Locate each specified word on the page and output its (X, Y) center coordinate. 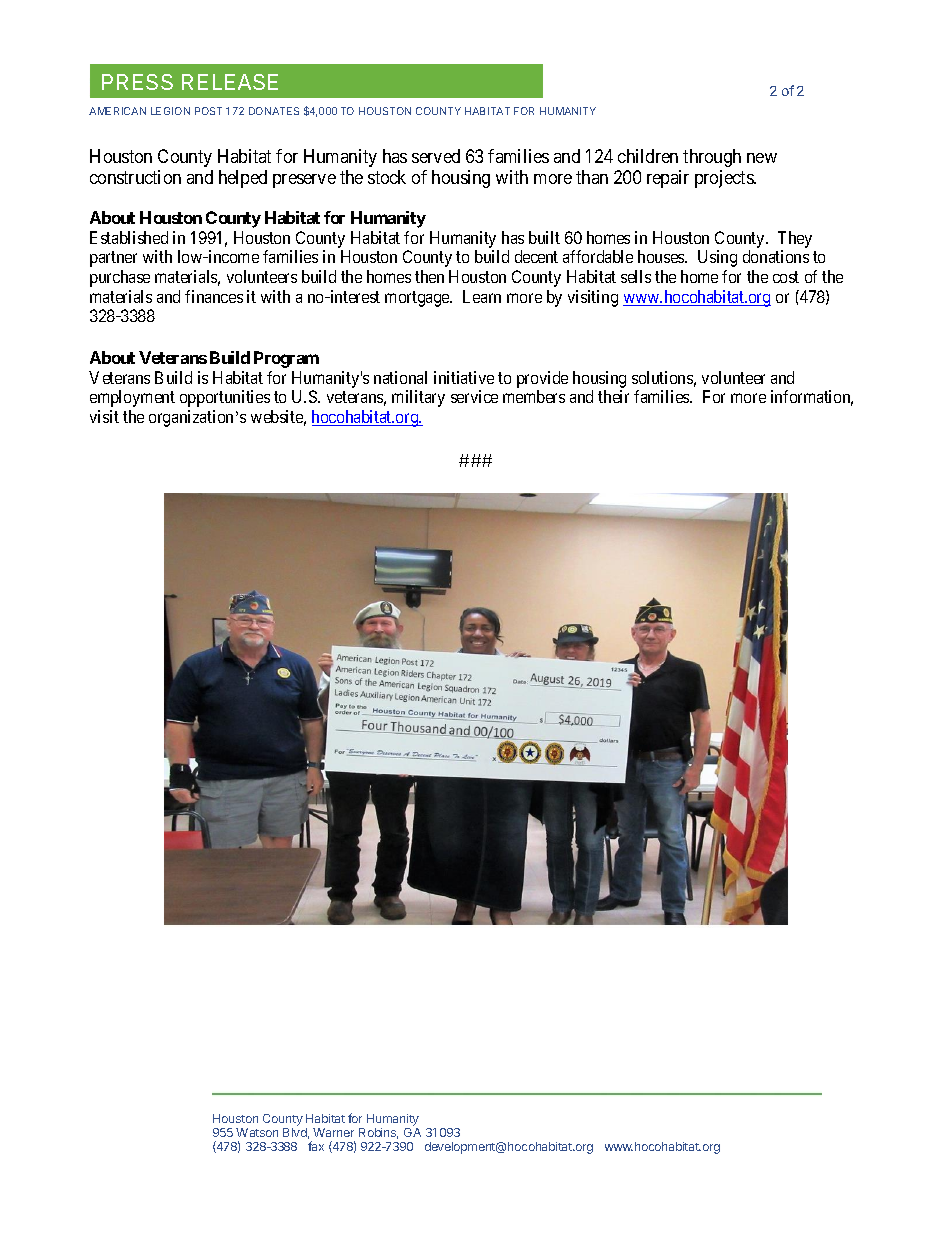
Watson (257, 1132)
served (436, 156)
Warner (333, 1132)
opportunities (225, 398)
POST (208, 111)
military (418, 398)
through (712, 158)
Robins (378, 1133)
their (613, 396)
